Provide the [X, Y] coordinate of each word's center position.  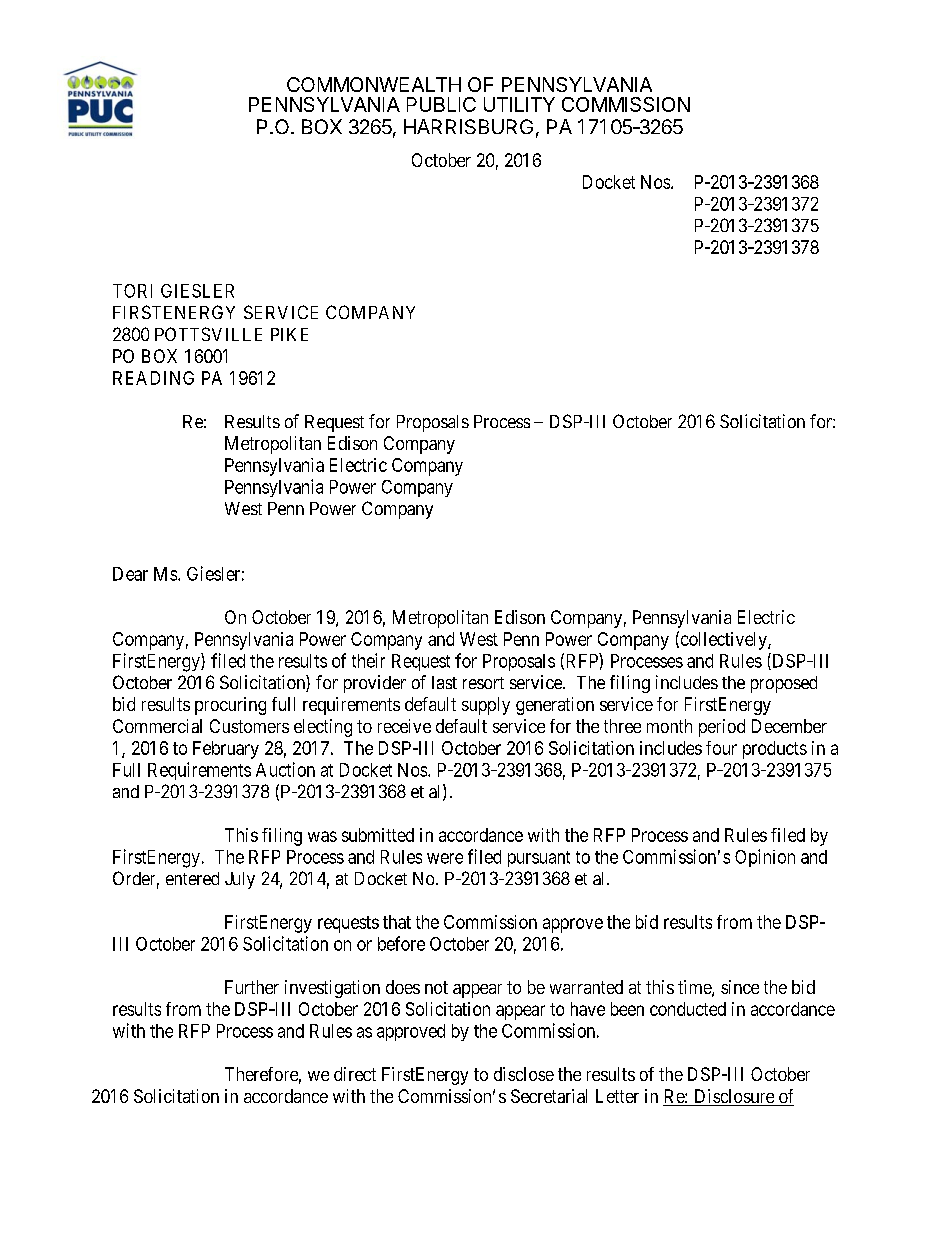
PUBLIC [441, 104]
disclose [524, 1074]
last [444, 682]
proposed [784, 684]
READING [153, 378]
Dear [130, 574]
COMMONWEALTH [374, 84]
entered [192, 878]
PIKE [289, 334]
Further [252, 987]
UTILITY [519, 104]
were [445, 858]
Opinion [765, 858]
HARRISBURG [468, 126]
